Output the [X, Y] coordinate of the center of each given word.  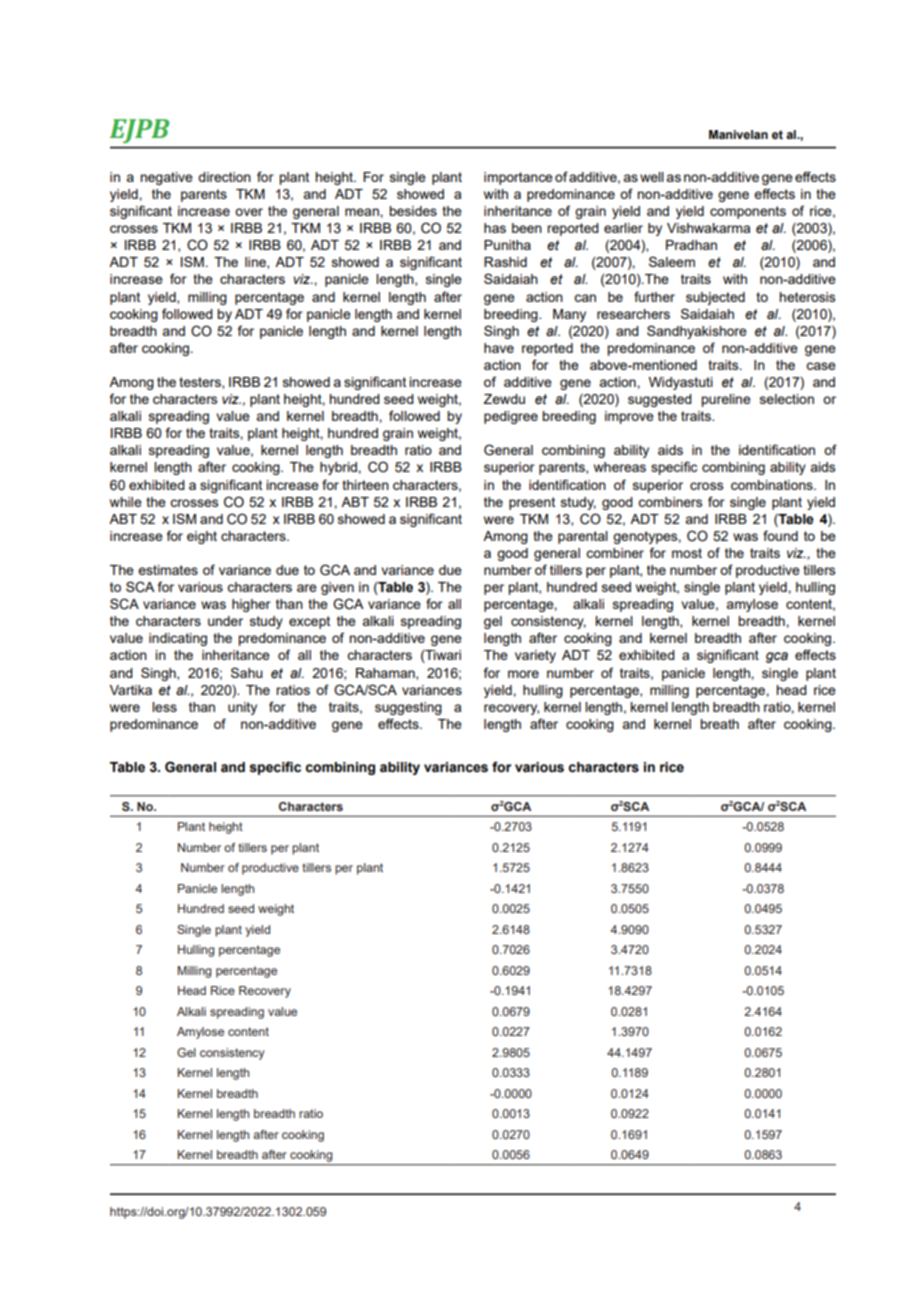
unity [242, 708]
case [821, 366]
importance [518, 178]
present [532, 503]
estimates [168, 570]
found [780, 535]
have [499, 348]
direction [224, 177]
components [748, 212]
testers [201, 383]
